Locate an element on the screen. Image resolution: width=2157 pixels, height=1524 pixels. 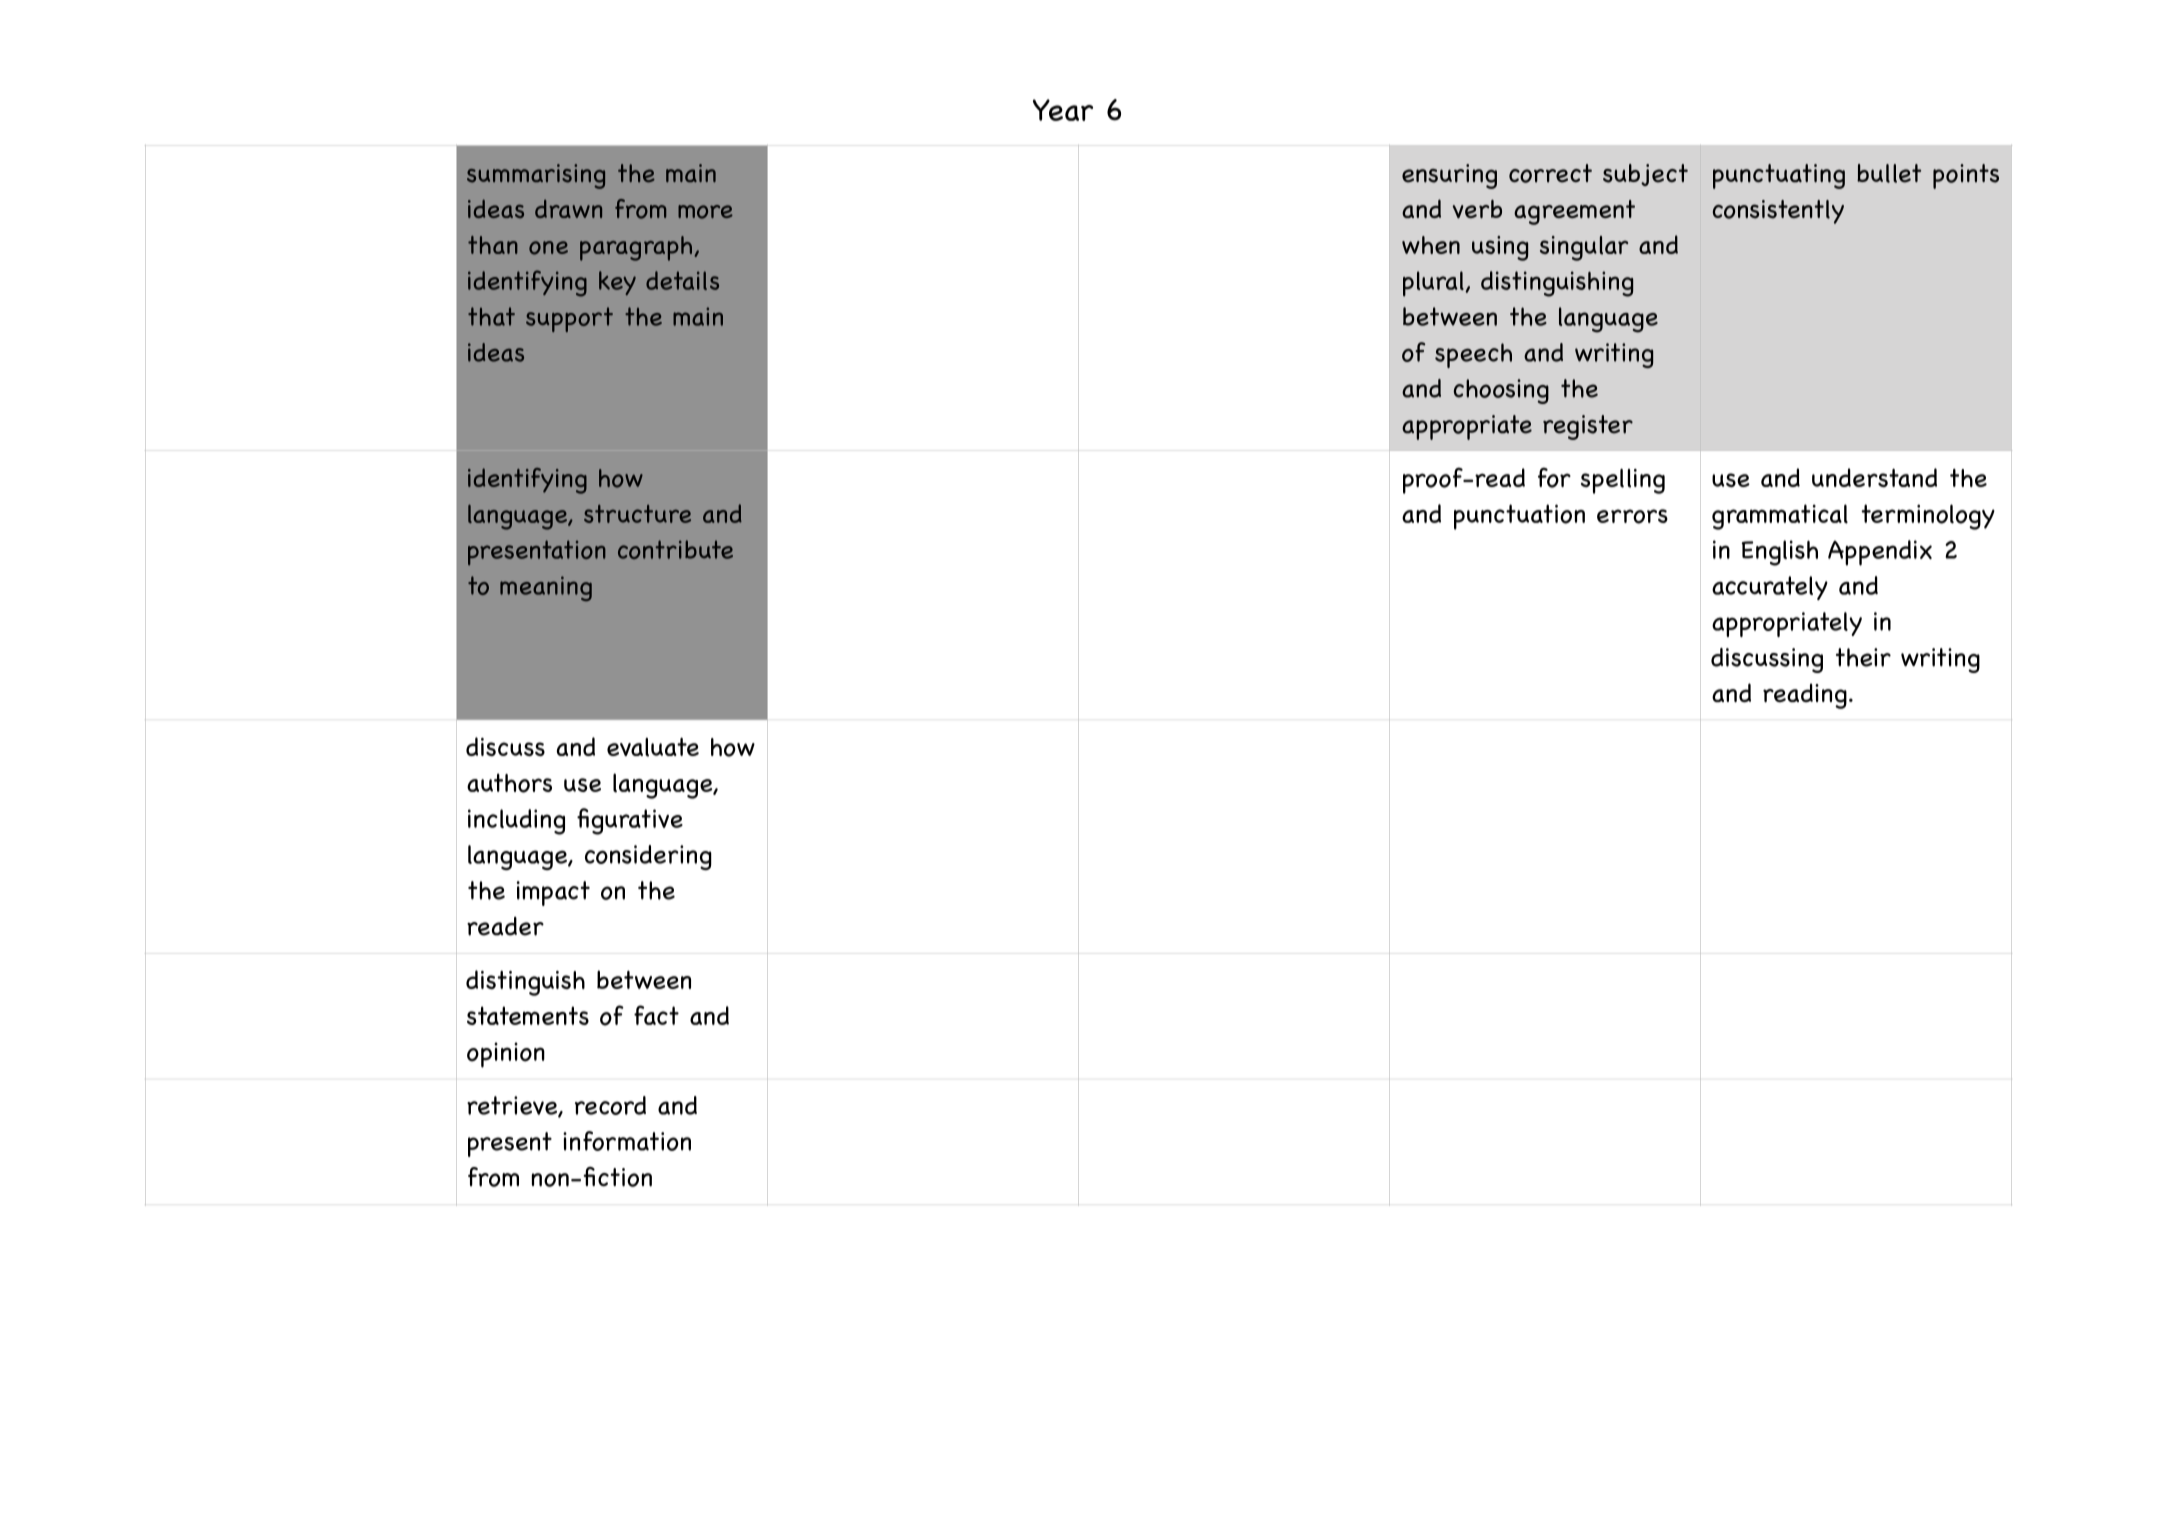
record is located at coordinates (610, 1105).
